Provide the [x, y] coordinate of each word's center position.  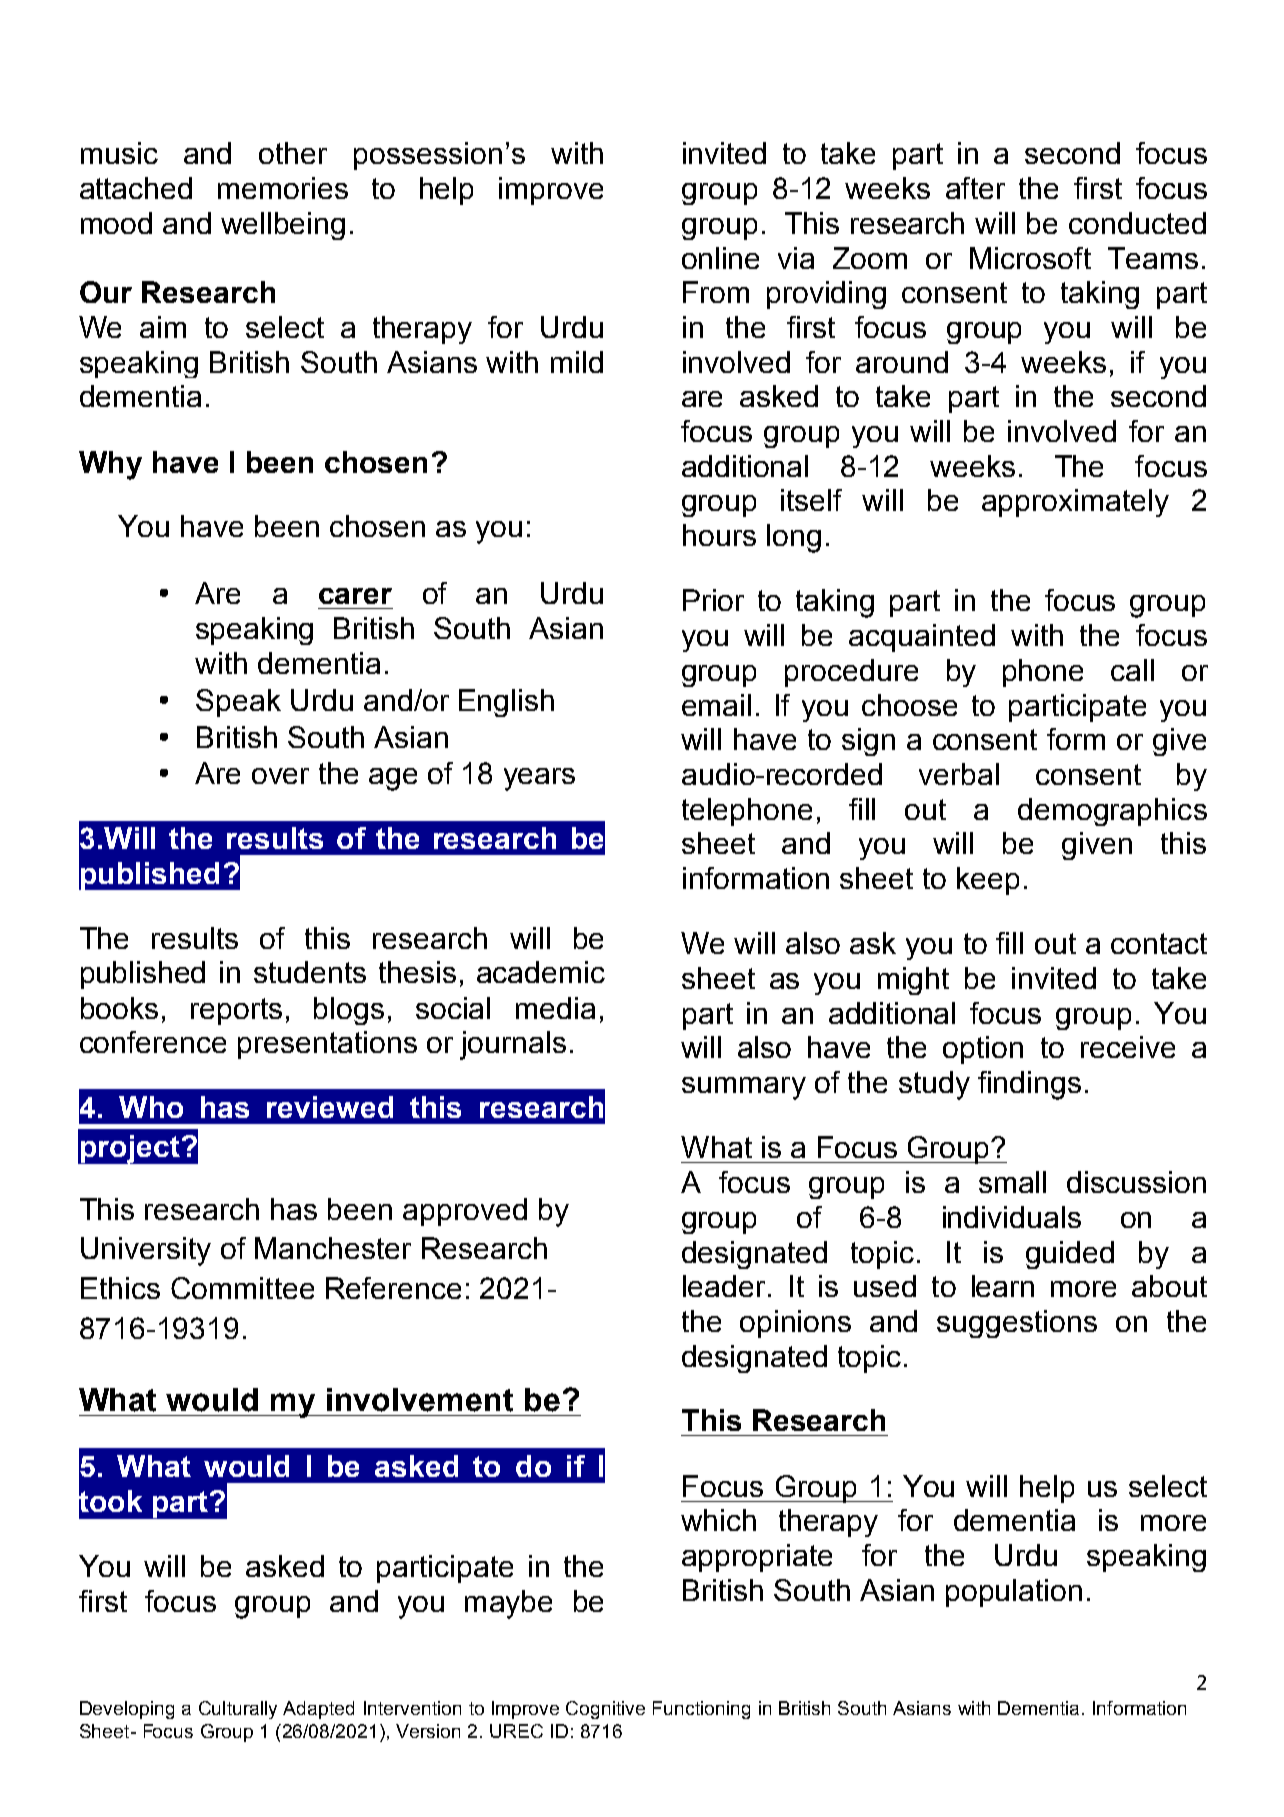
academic [541, 972]
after [975, 188]
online [720, 258]
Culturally [238, 1710]
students [310, 972]
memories [283, 188]
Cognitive [605, 1710]
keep [988, 881]
